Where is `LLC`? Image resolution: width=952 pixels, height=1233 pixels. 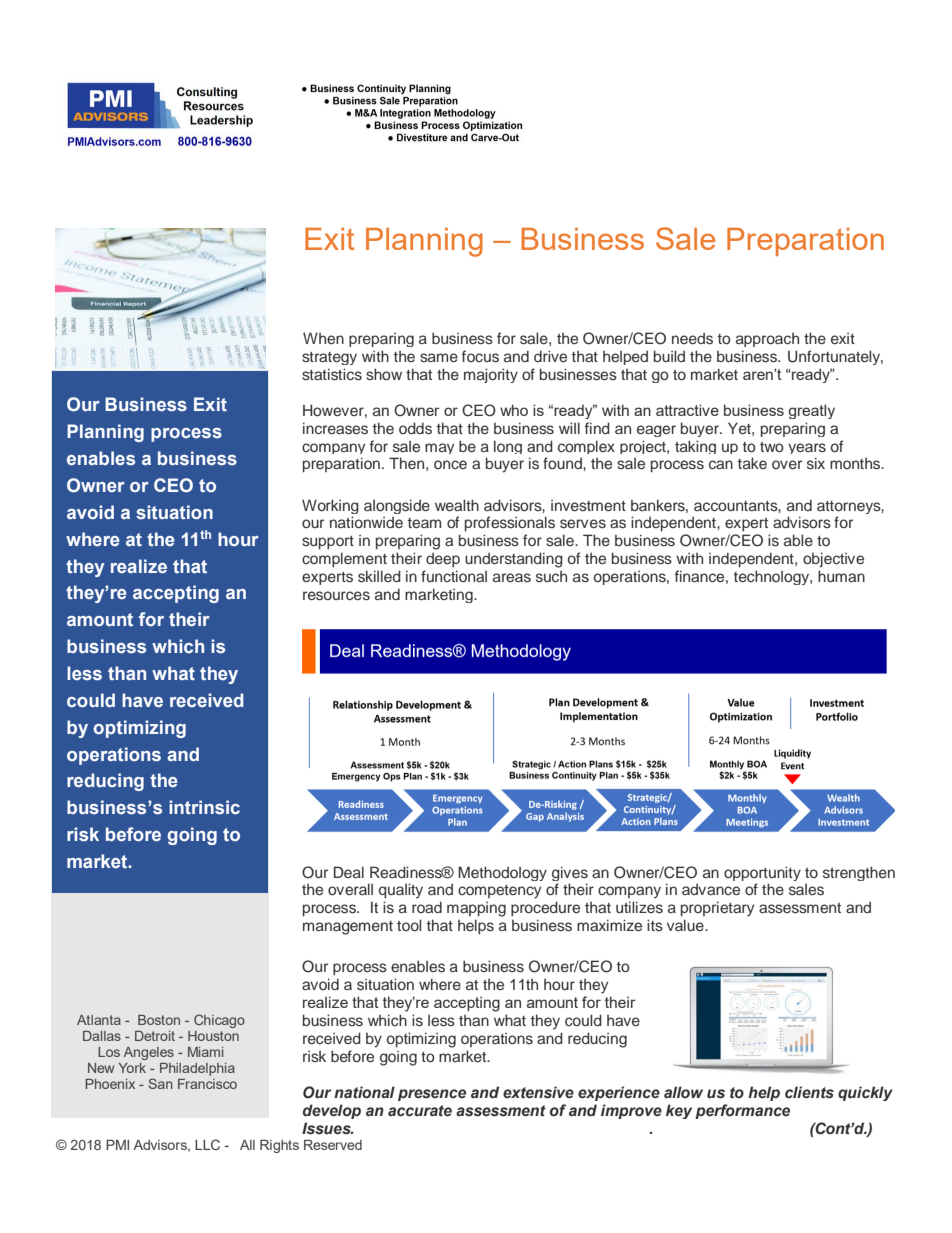 LLC is located at coordinates (207, 1144).
